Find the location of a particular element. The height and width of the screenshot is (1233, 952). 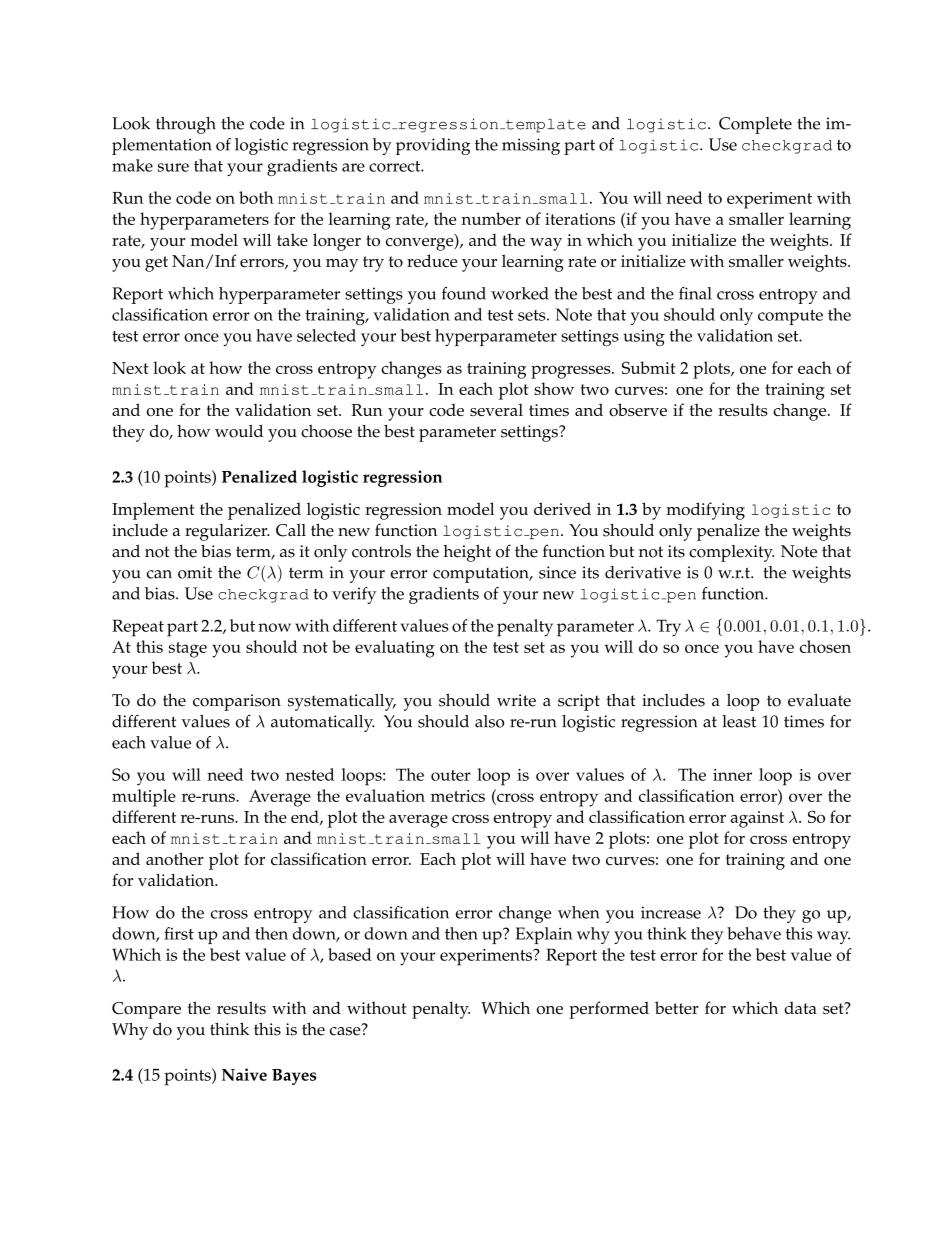

comparison is located at coordinates (237, 702).
